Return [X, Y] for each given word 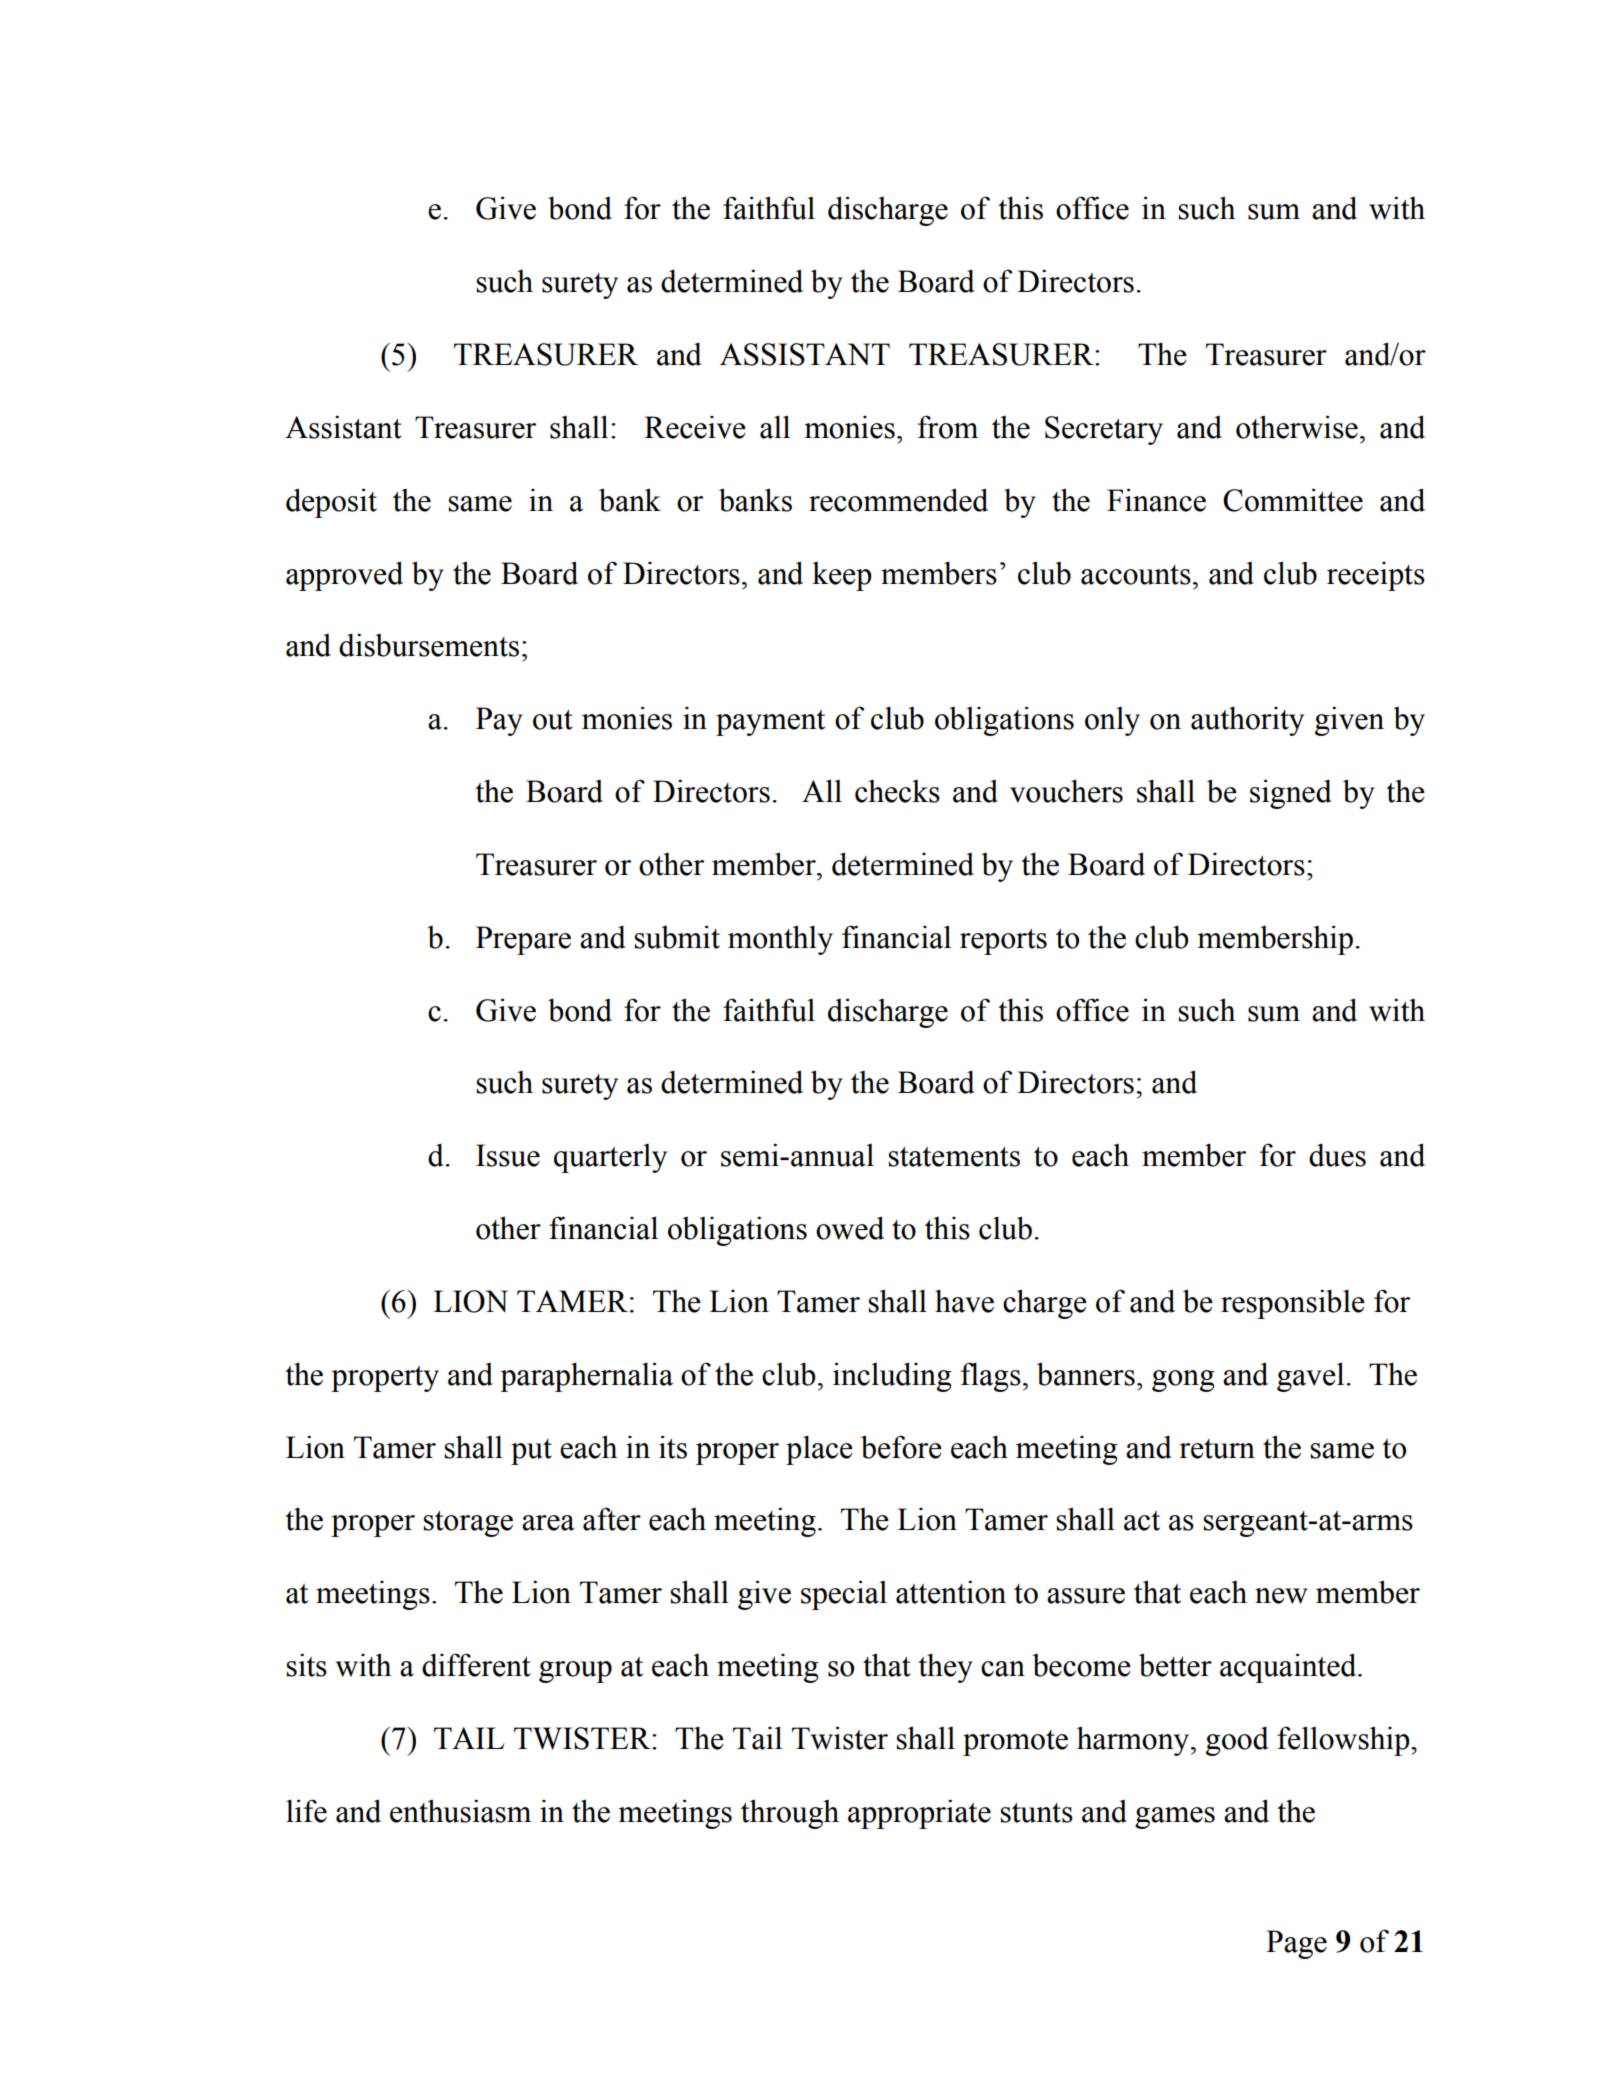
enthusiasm [460, 1811]
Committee [1293, 500]
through [790, 1814]
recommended [898, 500]
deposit [331, 503]
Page [1296, 1944]
